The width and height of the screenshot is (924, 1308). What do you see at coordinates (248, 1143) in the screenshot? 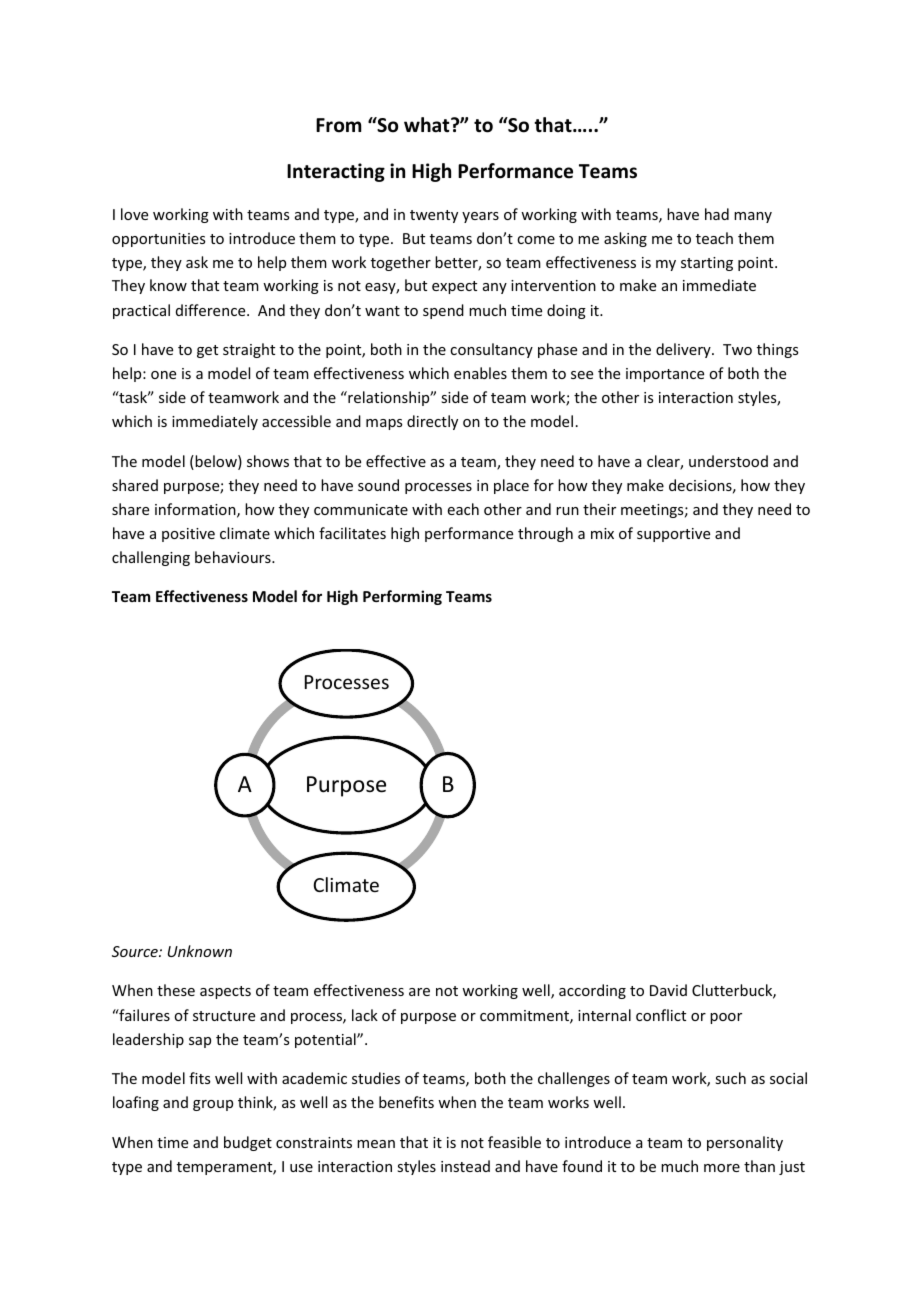
I see `budget` at bounding box center [248, 1143].
